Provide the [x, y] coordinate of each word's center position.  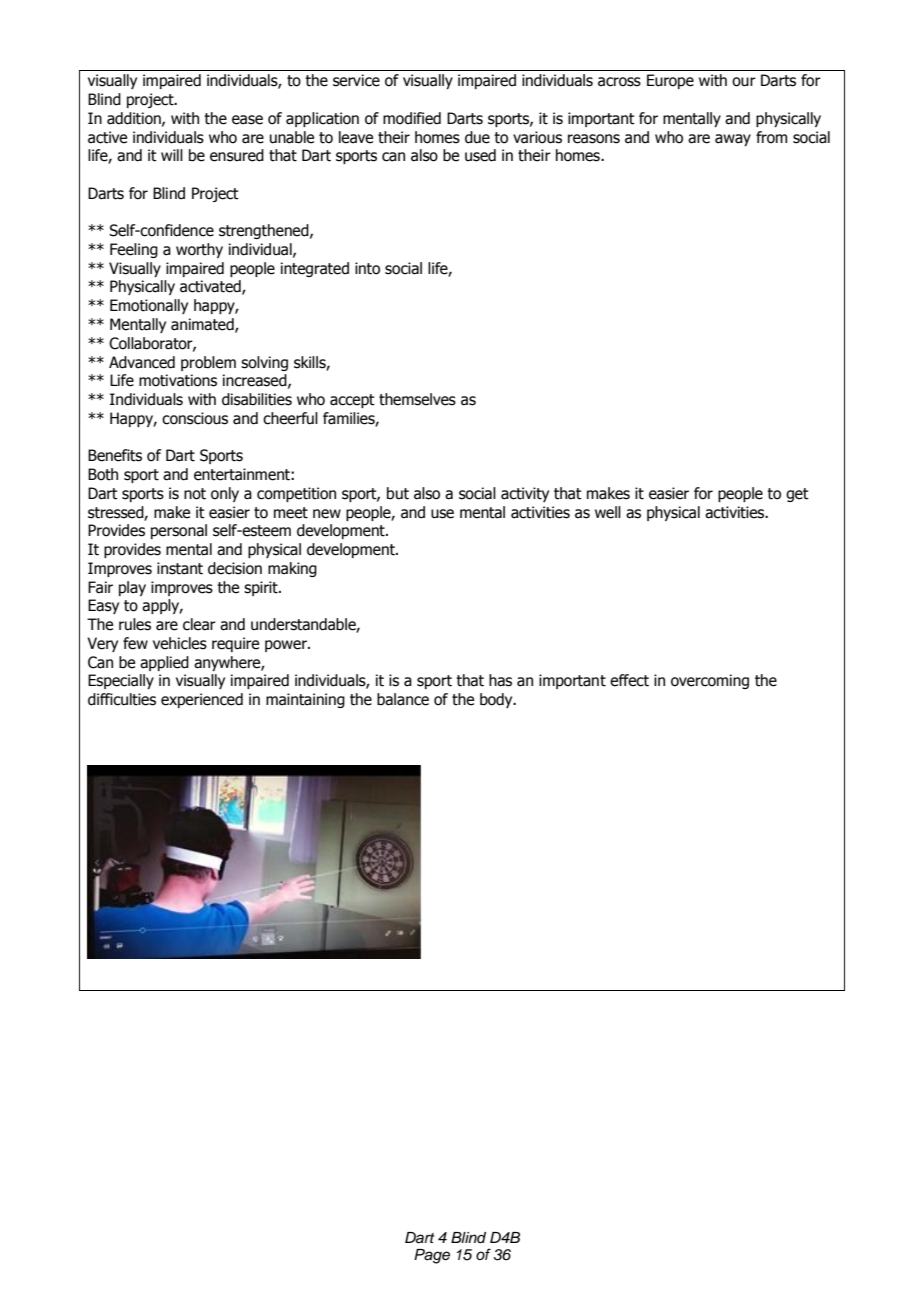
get [797, 495]
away [733, 140]
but [398, 493]
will [172, 155]
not [195, 494]
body [497, 700]
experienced [202, 700]
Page [432, 1256]
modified [412, 118]
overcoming [710, 681]
